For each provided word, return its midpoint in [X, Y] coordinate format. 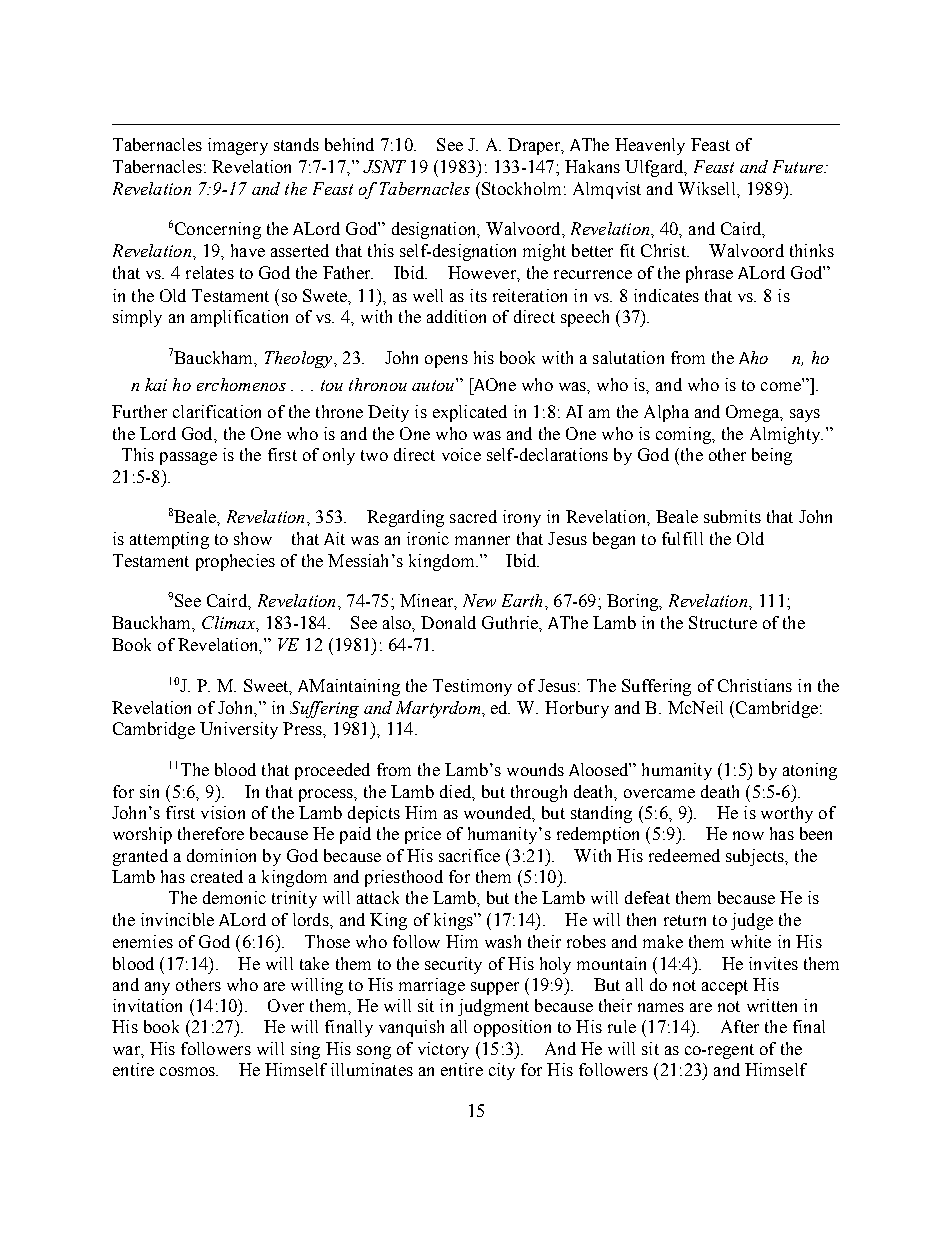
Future [799, 166]
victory [443, 1050]
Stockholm [521, 188]
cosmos [188, 1071]
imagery [238, 146]
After [740, 1026]
